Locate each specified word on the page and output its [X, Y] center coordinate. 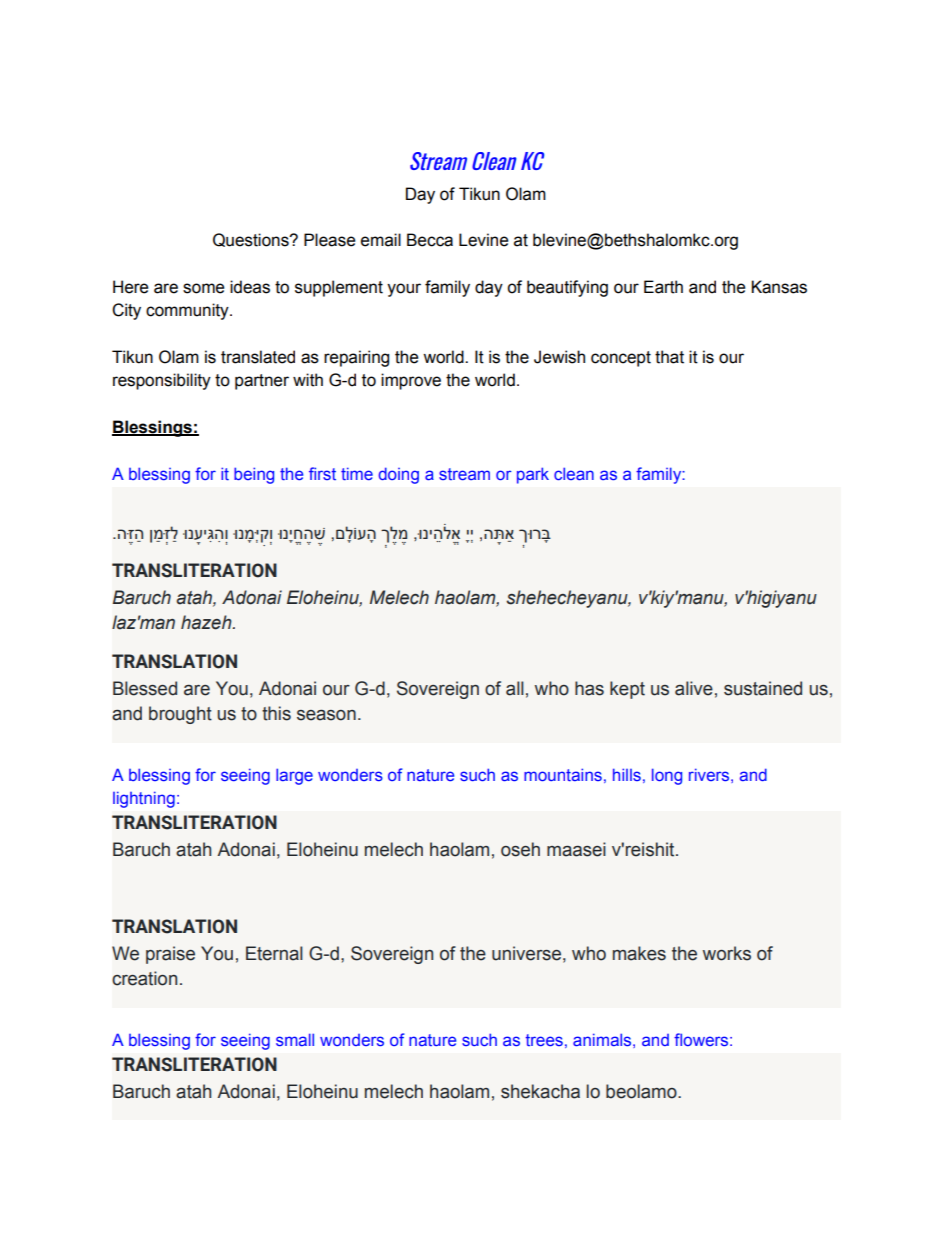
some [203, 288]
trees [544, 1040]
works [727, 953]
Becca [430, 240]
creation [144, 978]
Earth [663, 287]
